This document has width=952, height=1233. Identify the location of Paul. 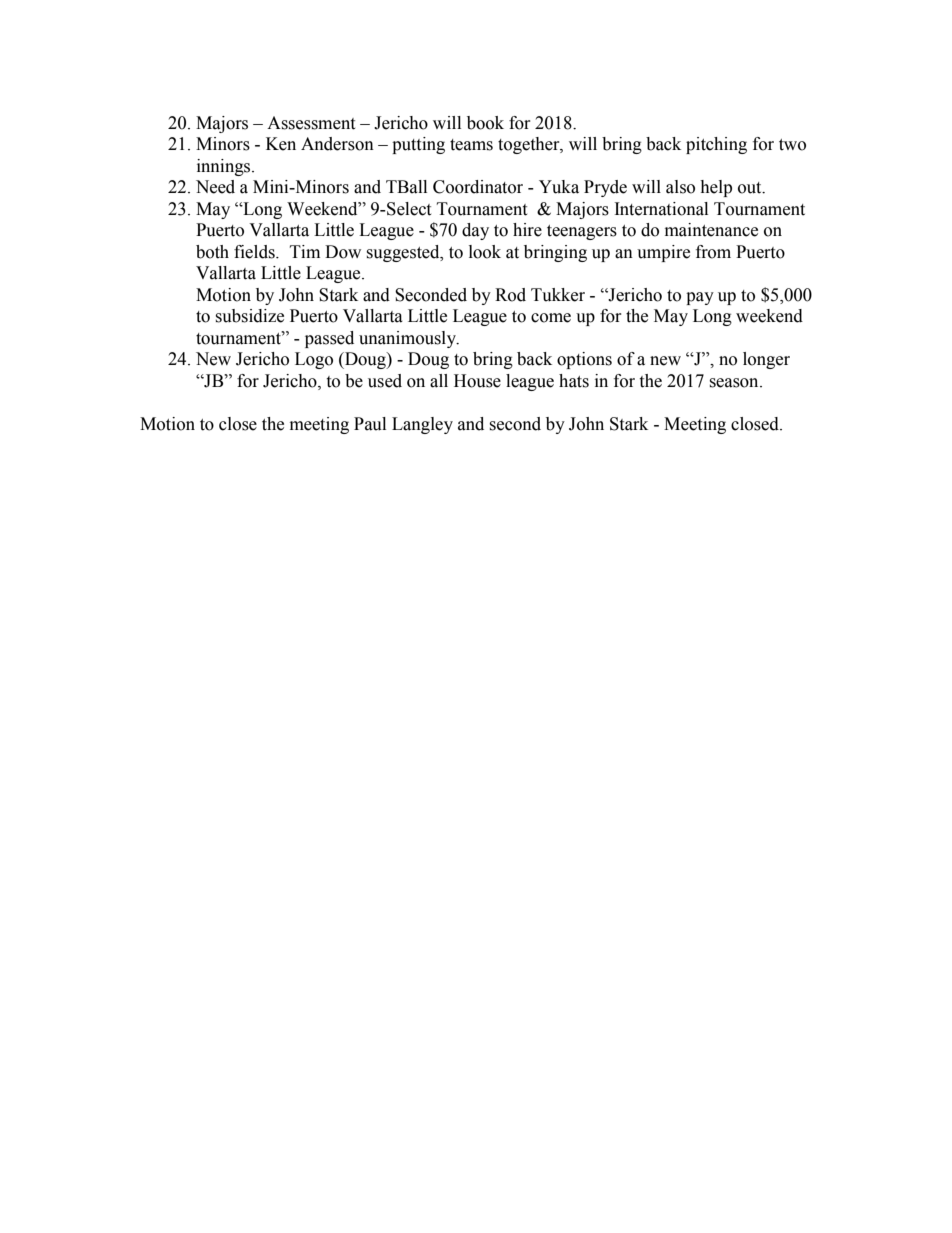
(370, 424).
